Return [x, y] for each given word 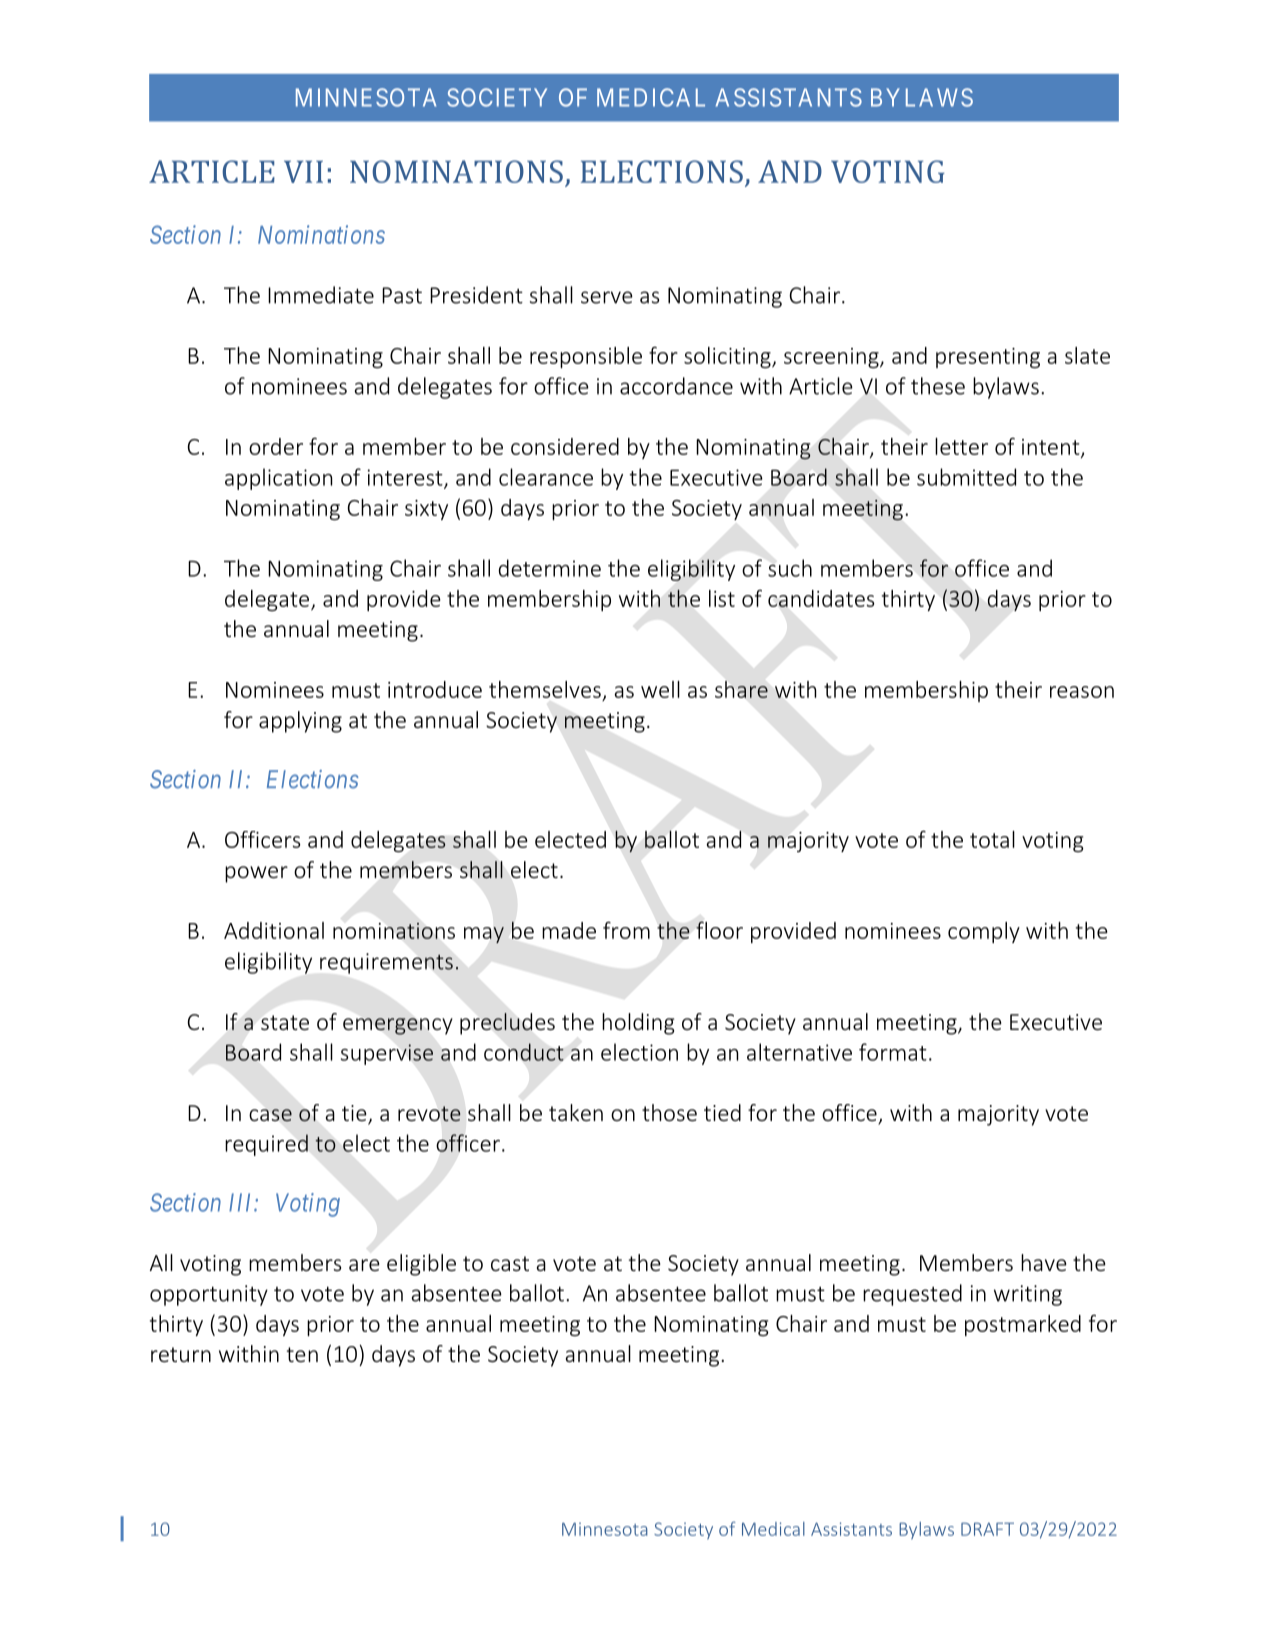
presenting [988, 358]
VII [303, 172]
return [181, 1354]
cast [510, 1263]
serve [607, 297]
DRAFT [987, 1529]
